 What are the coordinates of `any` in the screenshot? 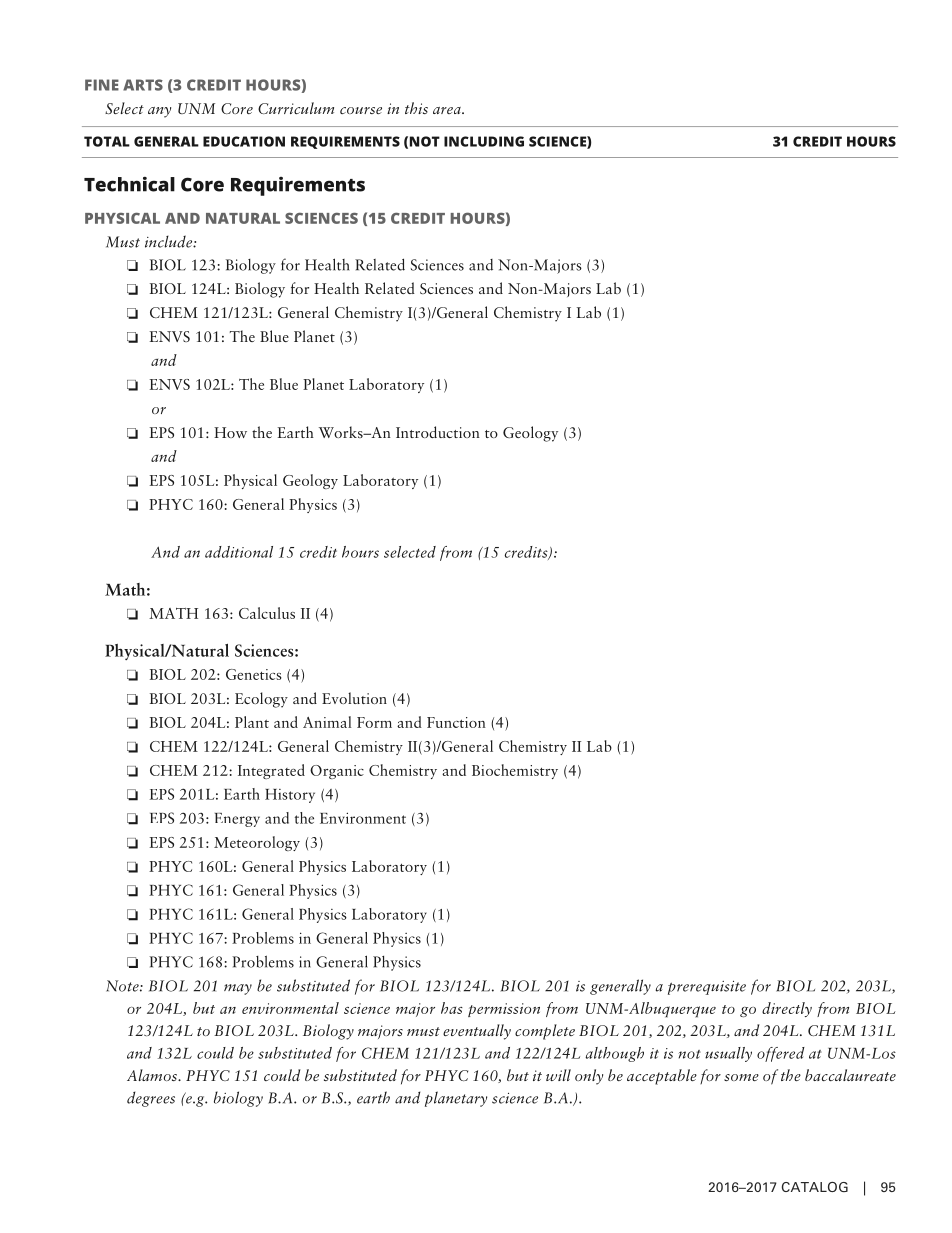 It's located at (159, 112).
